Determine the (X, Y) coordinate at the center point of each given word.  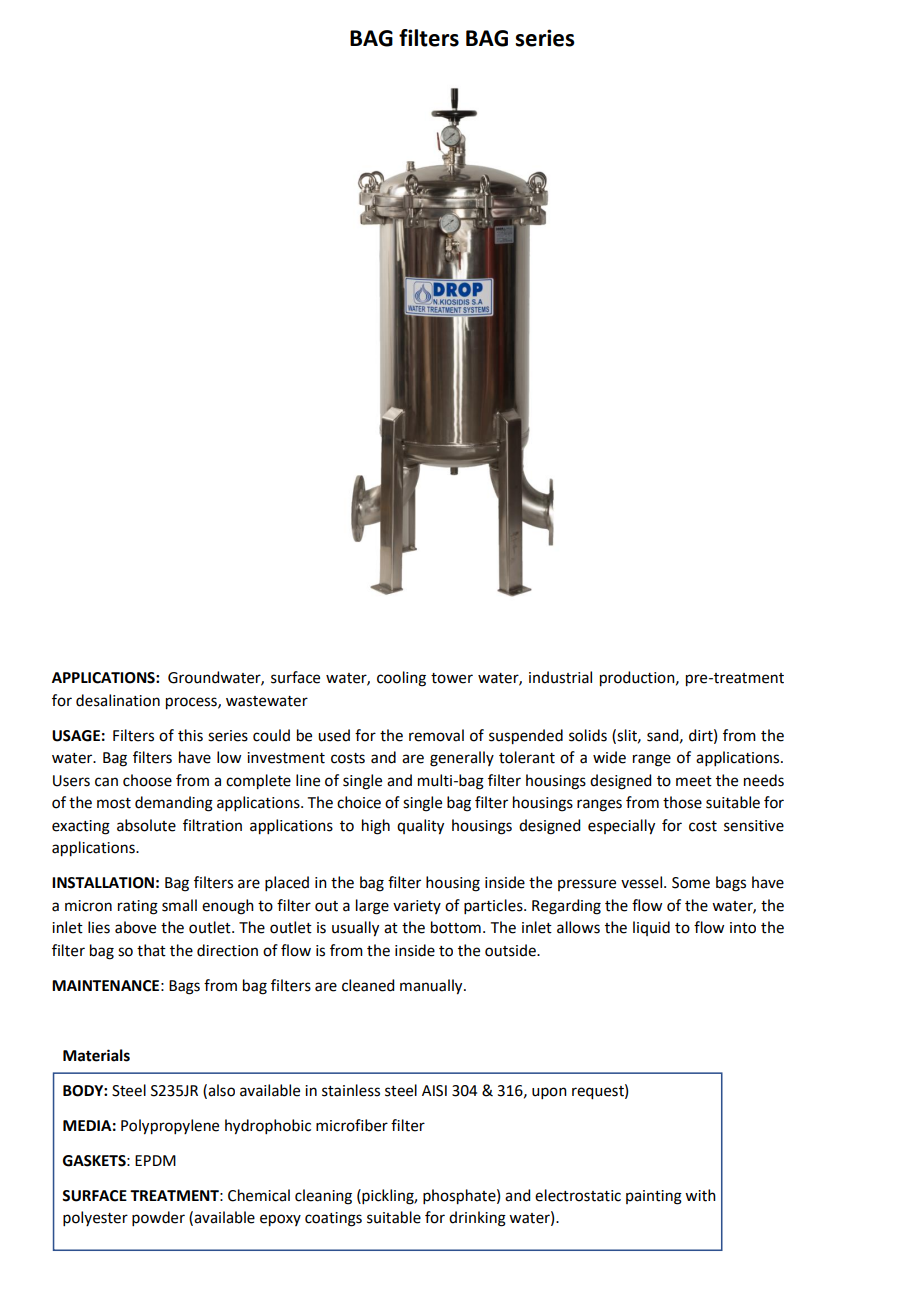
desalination (118, 700)
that (151, 950)
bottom (456, 927)
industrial (560, 677)
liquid (651, 928)
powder (158, 1218)
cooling (401, 679)
